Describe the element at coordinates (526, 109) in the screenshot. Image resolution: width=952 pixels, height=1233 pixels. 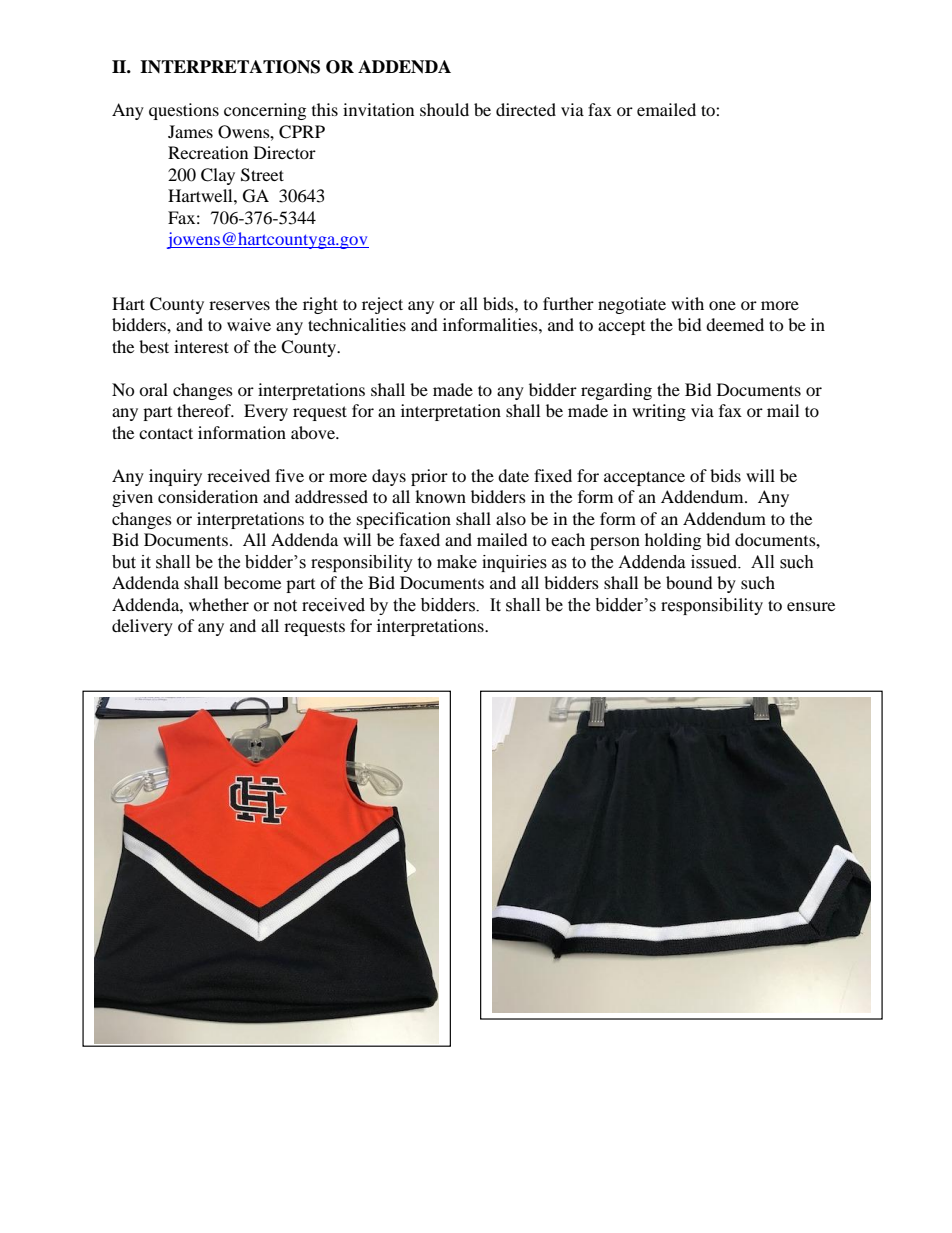
I see `directed` at that location.
